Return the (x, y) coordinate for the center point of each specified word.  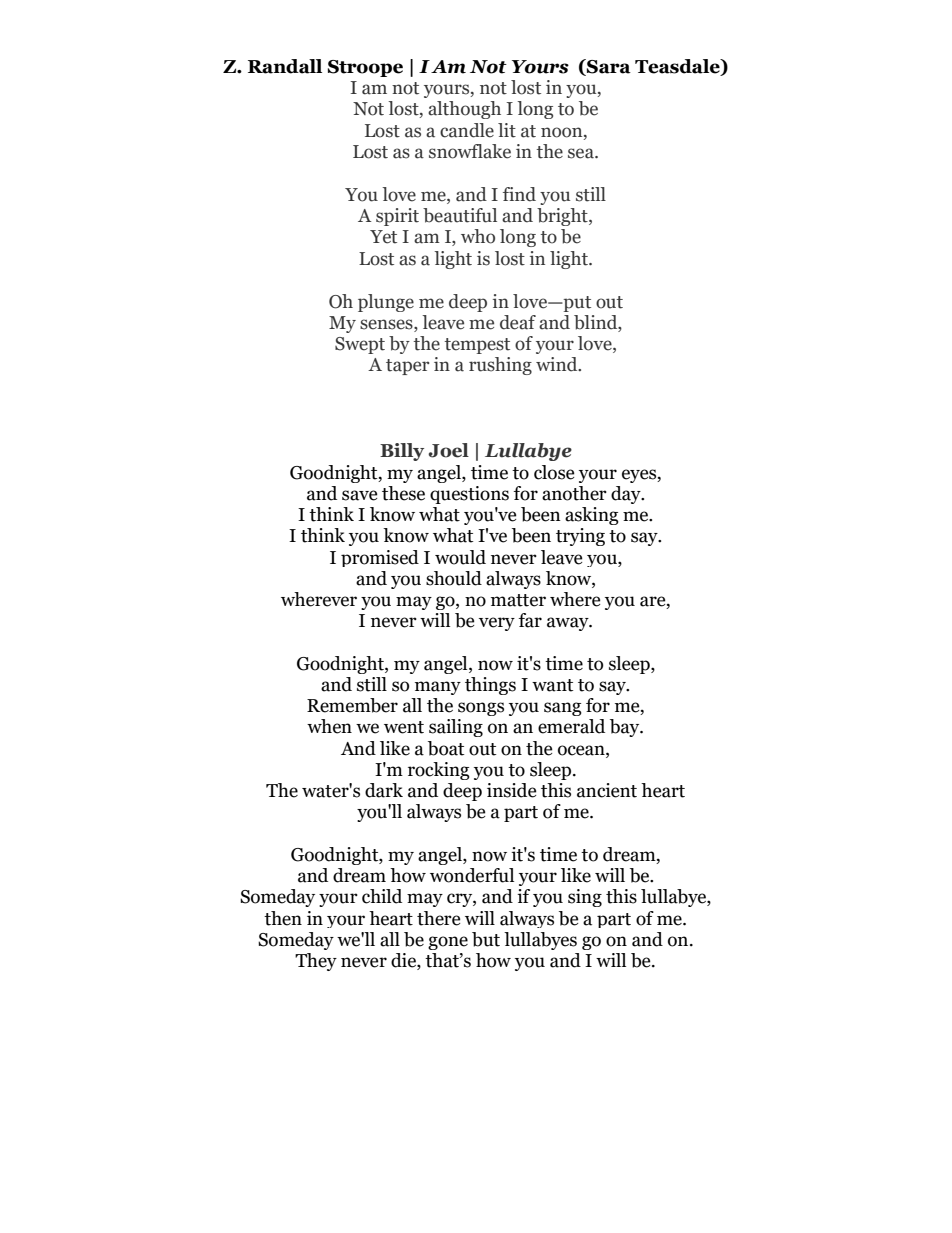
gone (448, 943)
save (360, 495)
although (464, 110)
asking (592, 516)
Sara (608, 67)
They (316, 962)
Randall (285, 66)
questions (469, 495)
